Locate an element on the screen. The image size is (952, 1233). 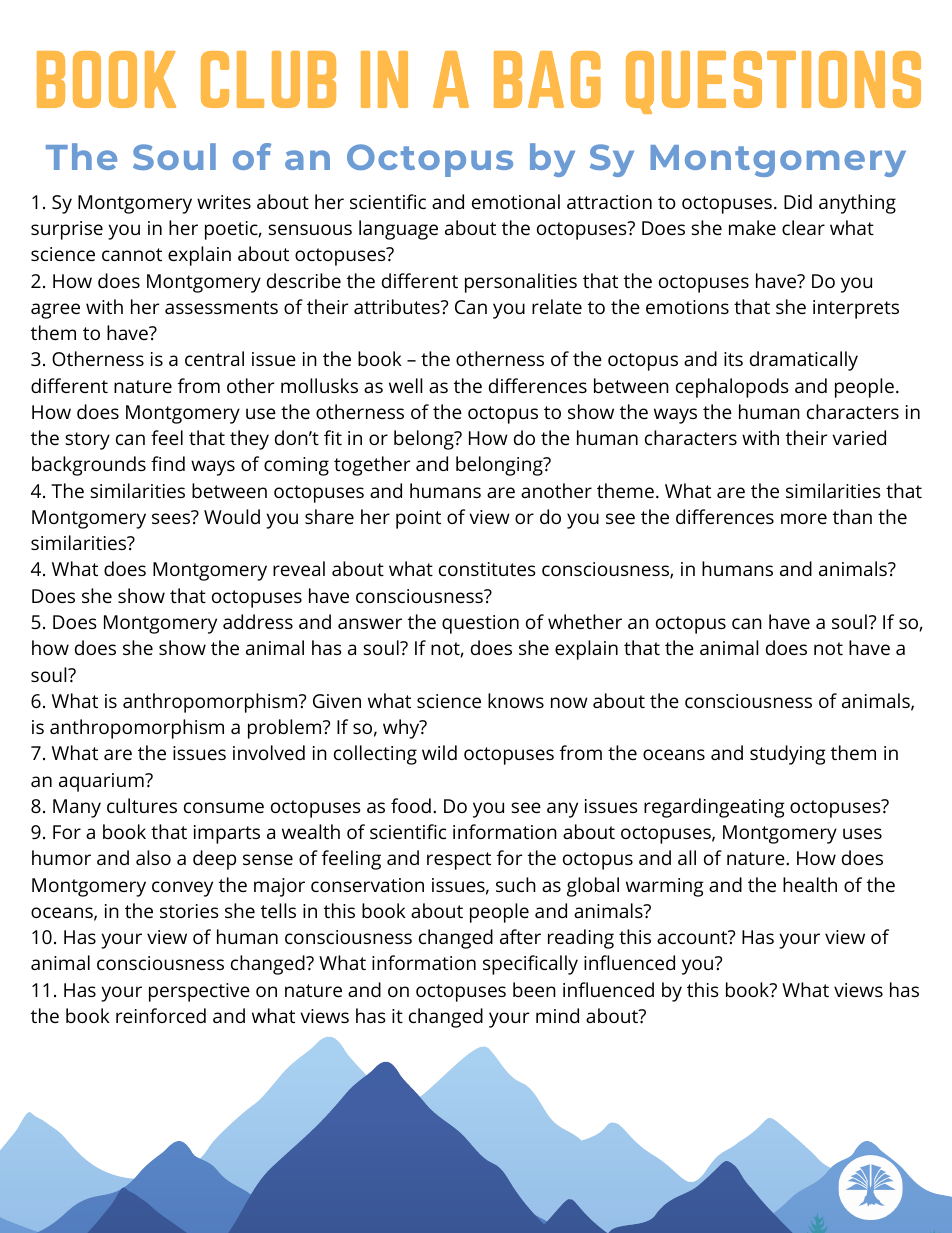
address is located at coordinates (258, 621).
